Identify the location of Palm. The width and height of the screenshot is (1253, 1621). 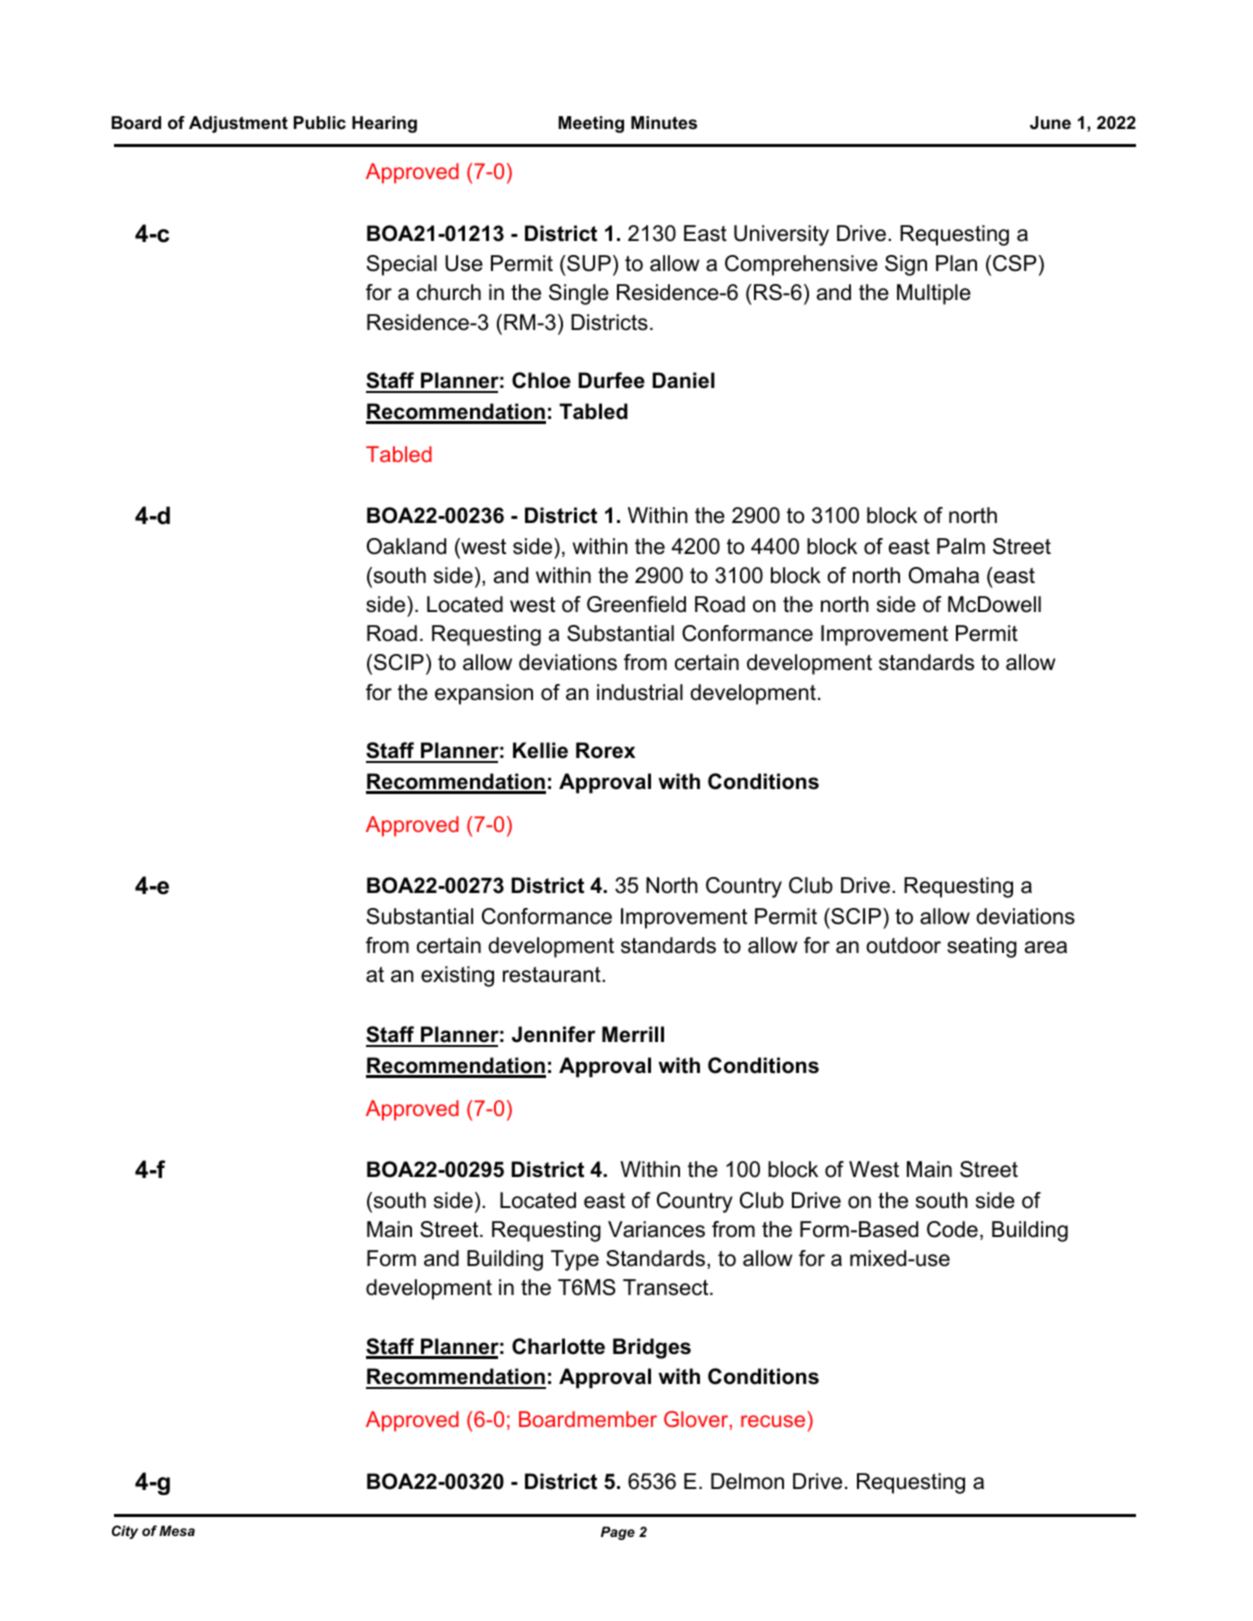
(961, 546).
